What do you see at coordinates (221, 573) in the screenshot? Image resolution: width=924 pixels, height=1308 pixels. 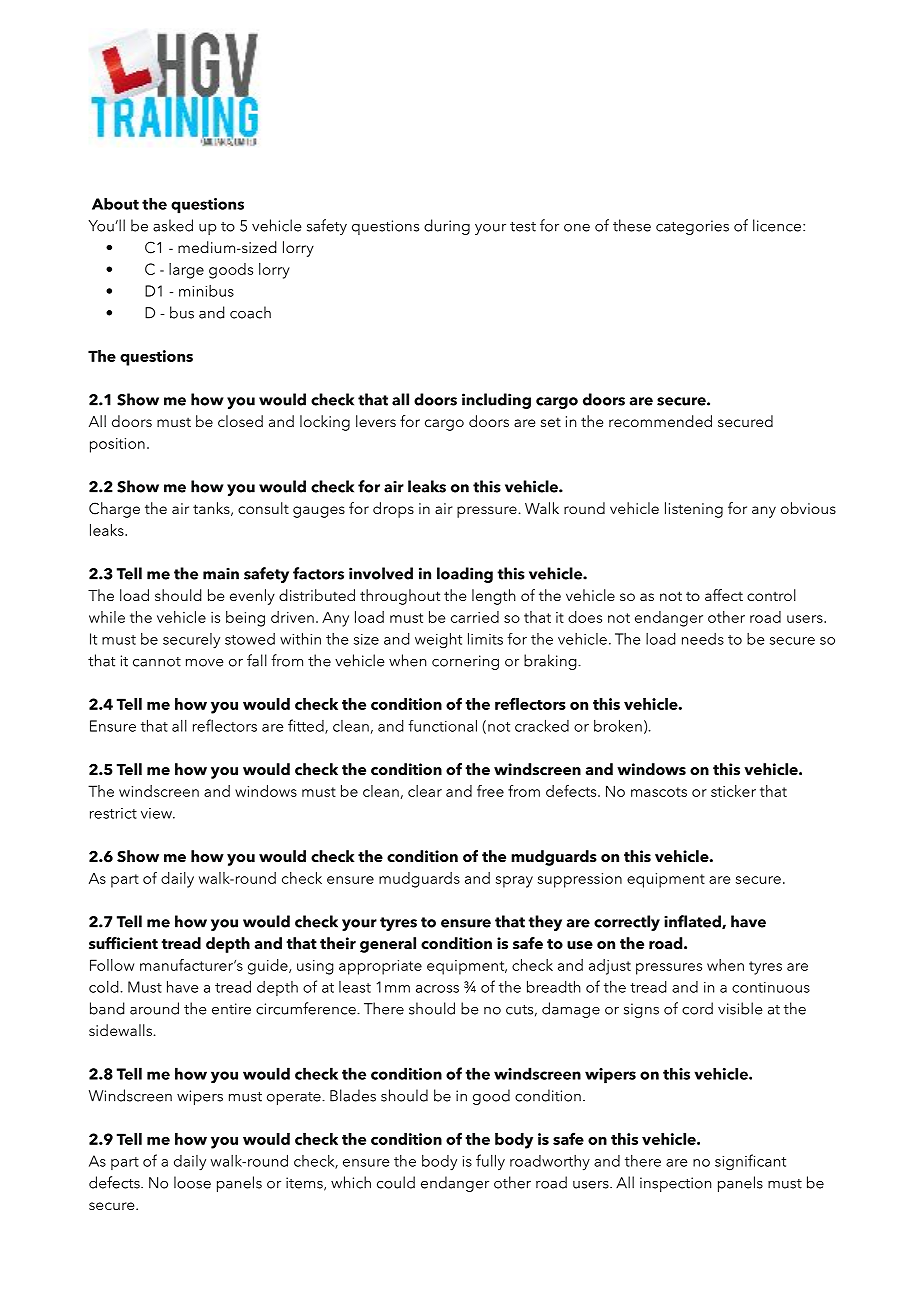 I see `main` at bounding box center [221, 573].
